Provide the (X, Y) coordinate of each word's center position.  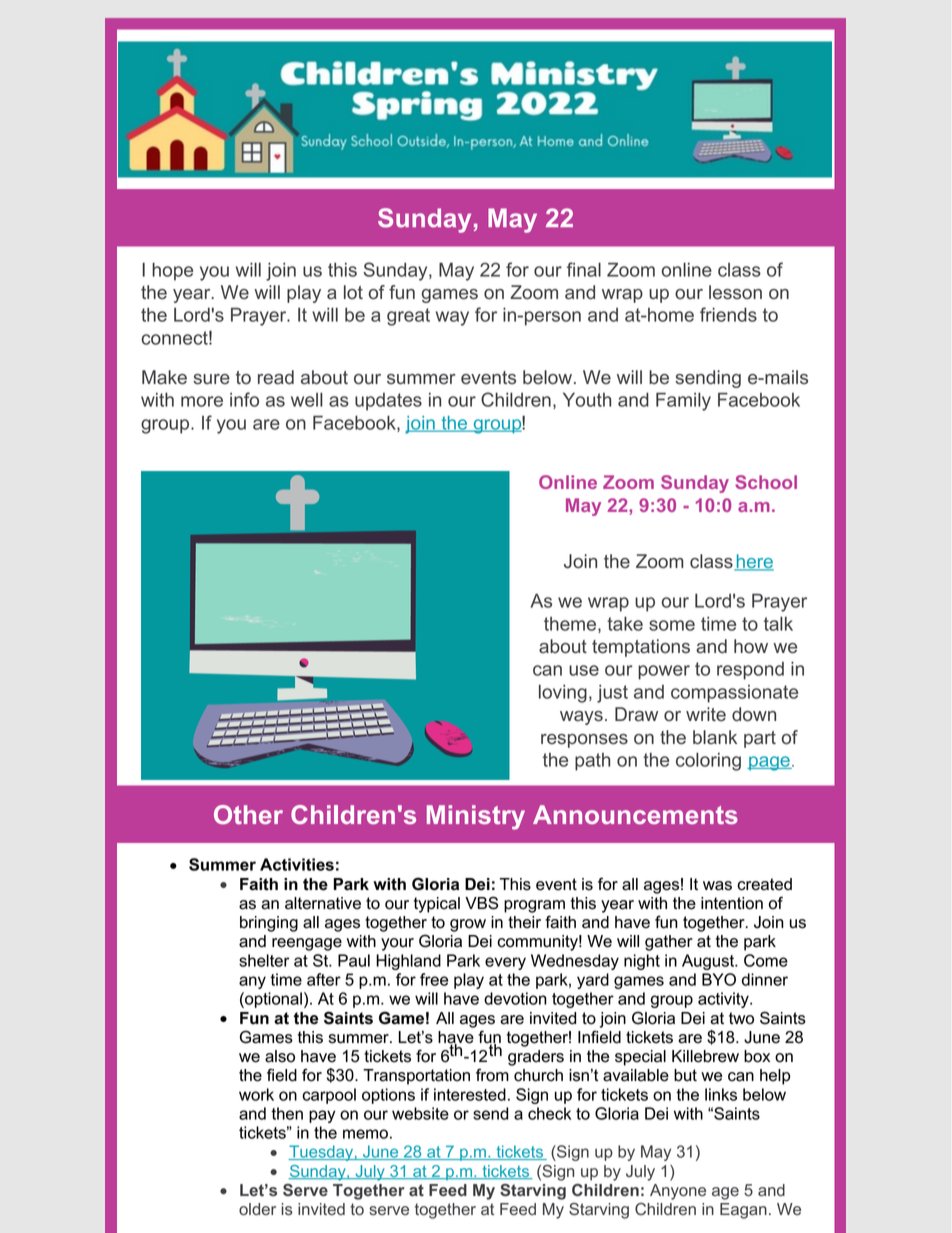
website (420, 1113)
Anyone (678, 1192)
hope (172, 271)
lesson (735, 292)
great (408, 317)
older (257, 1209)
